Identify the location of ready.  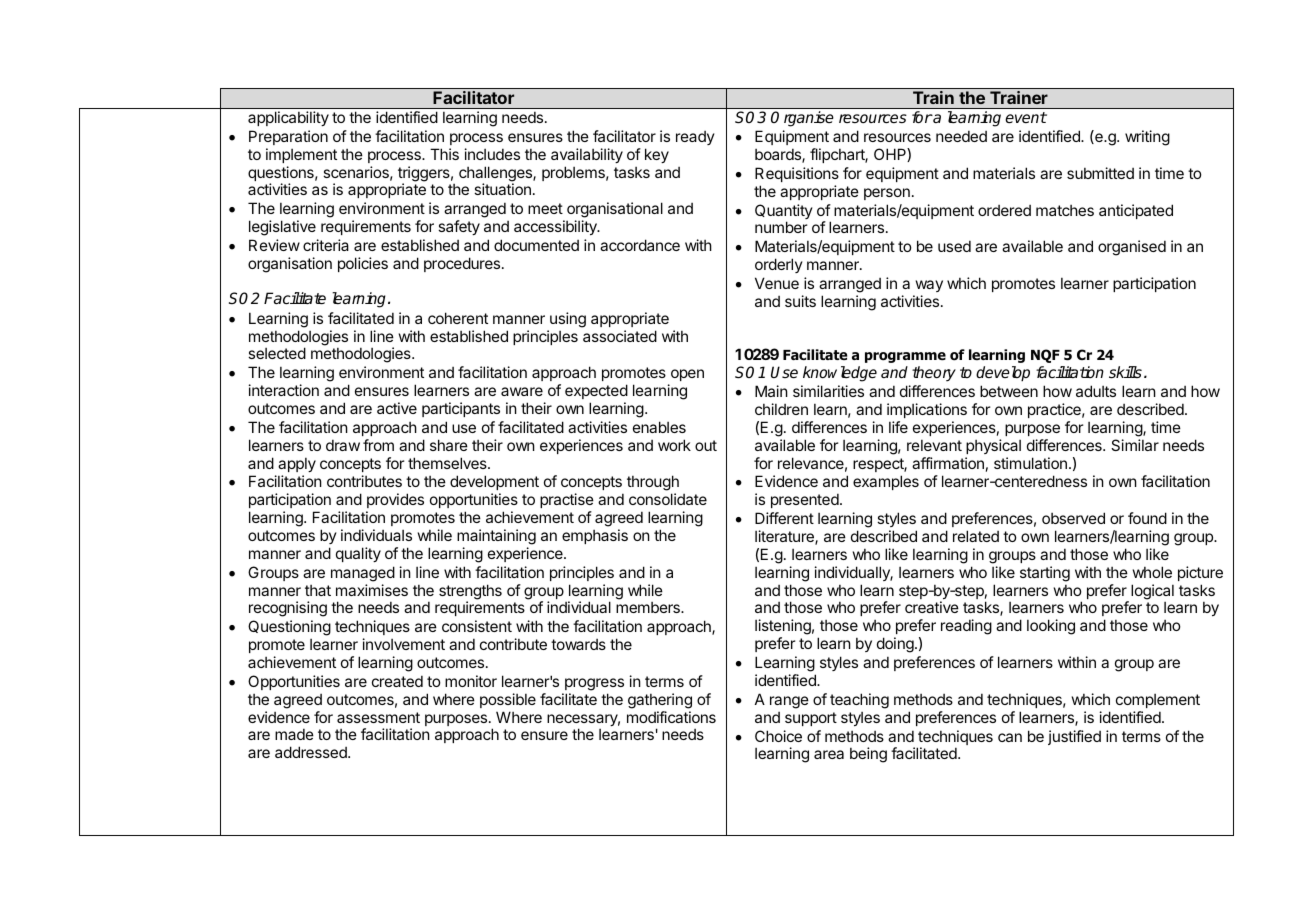
(695, 138).
